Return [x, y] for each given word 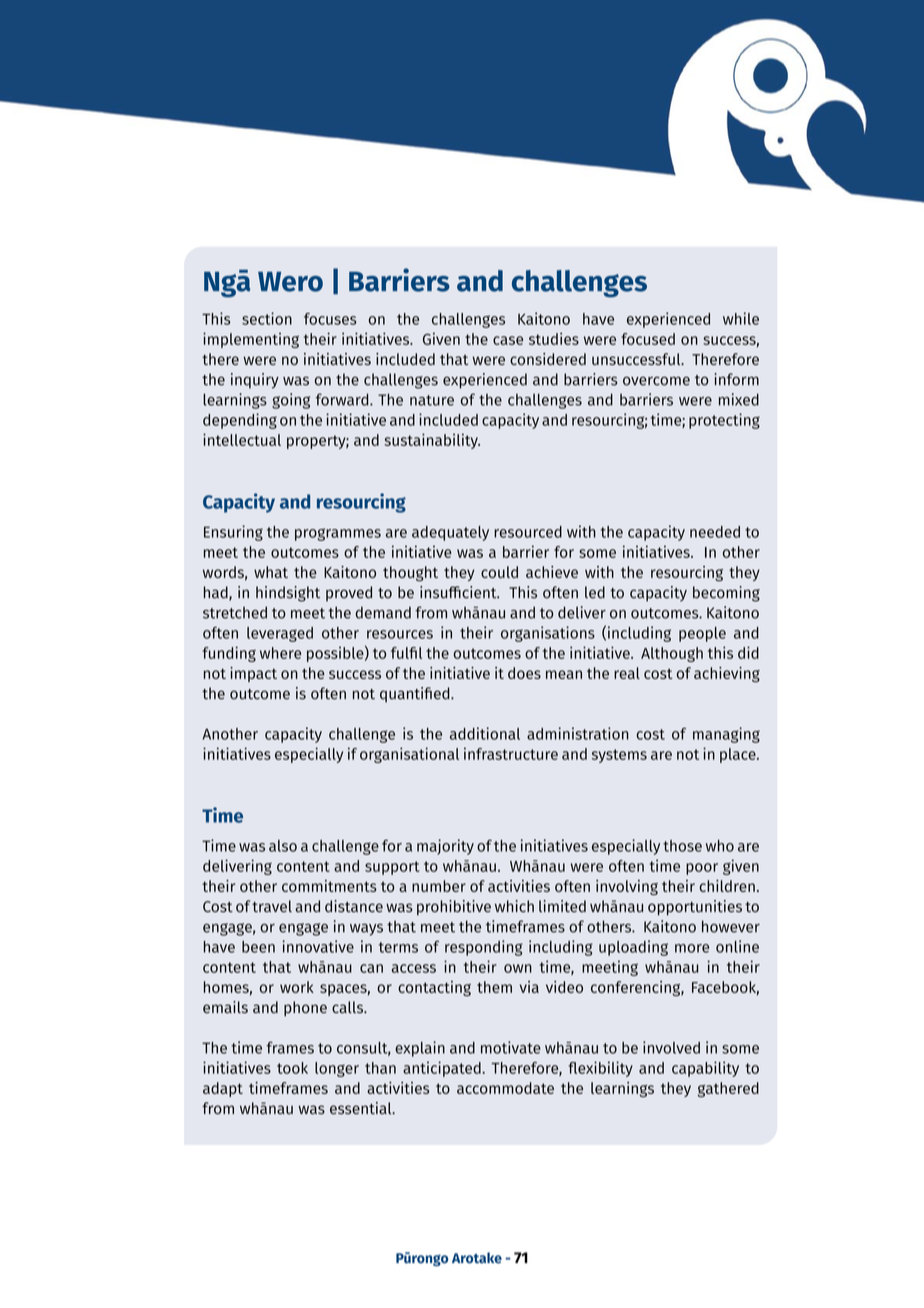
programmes [338, 534]
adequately [450, 533]
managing [726, 735]
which [514, 906]
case [508, 340]
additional [485, 733]
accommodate [505, 1088]
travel [272, 906]
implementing [251, 340]
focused [648, 339]
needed [715, 532]
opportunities [695, 908]
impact [253, 674]
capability [705, 1069]
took [292, 1068]
